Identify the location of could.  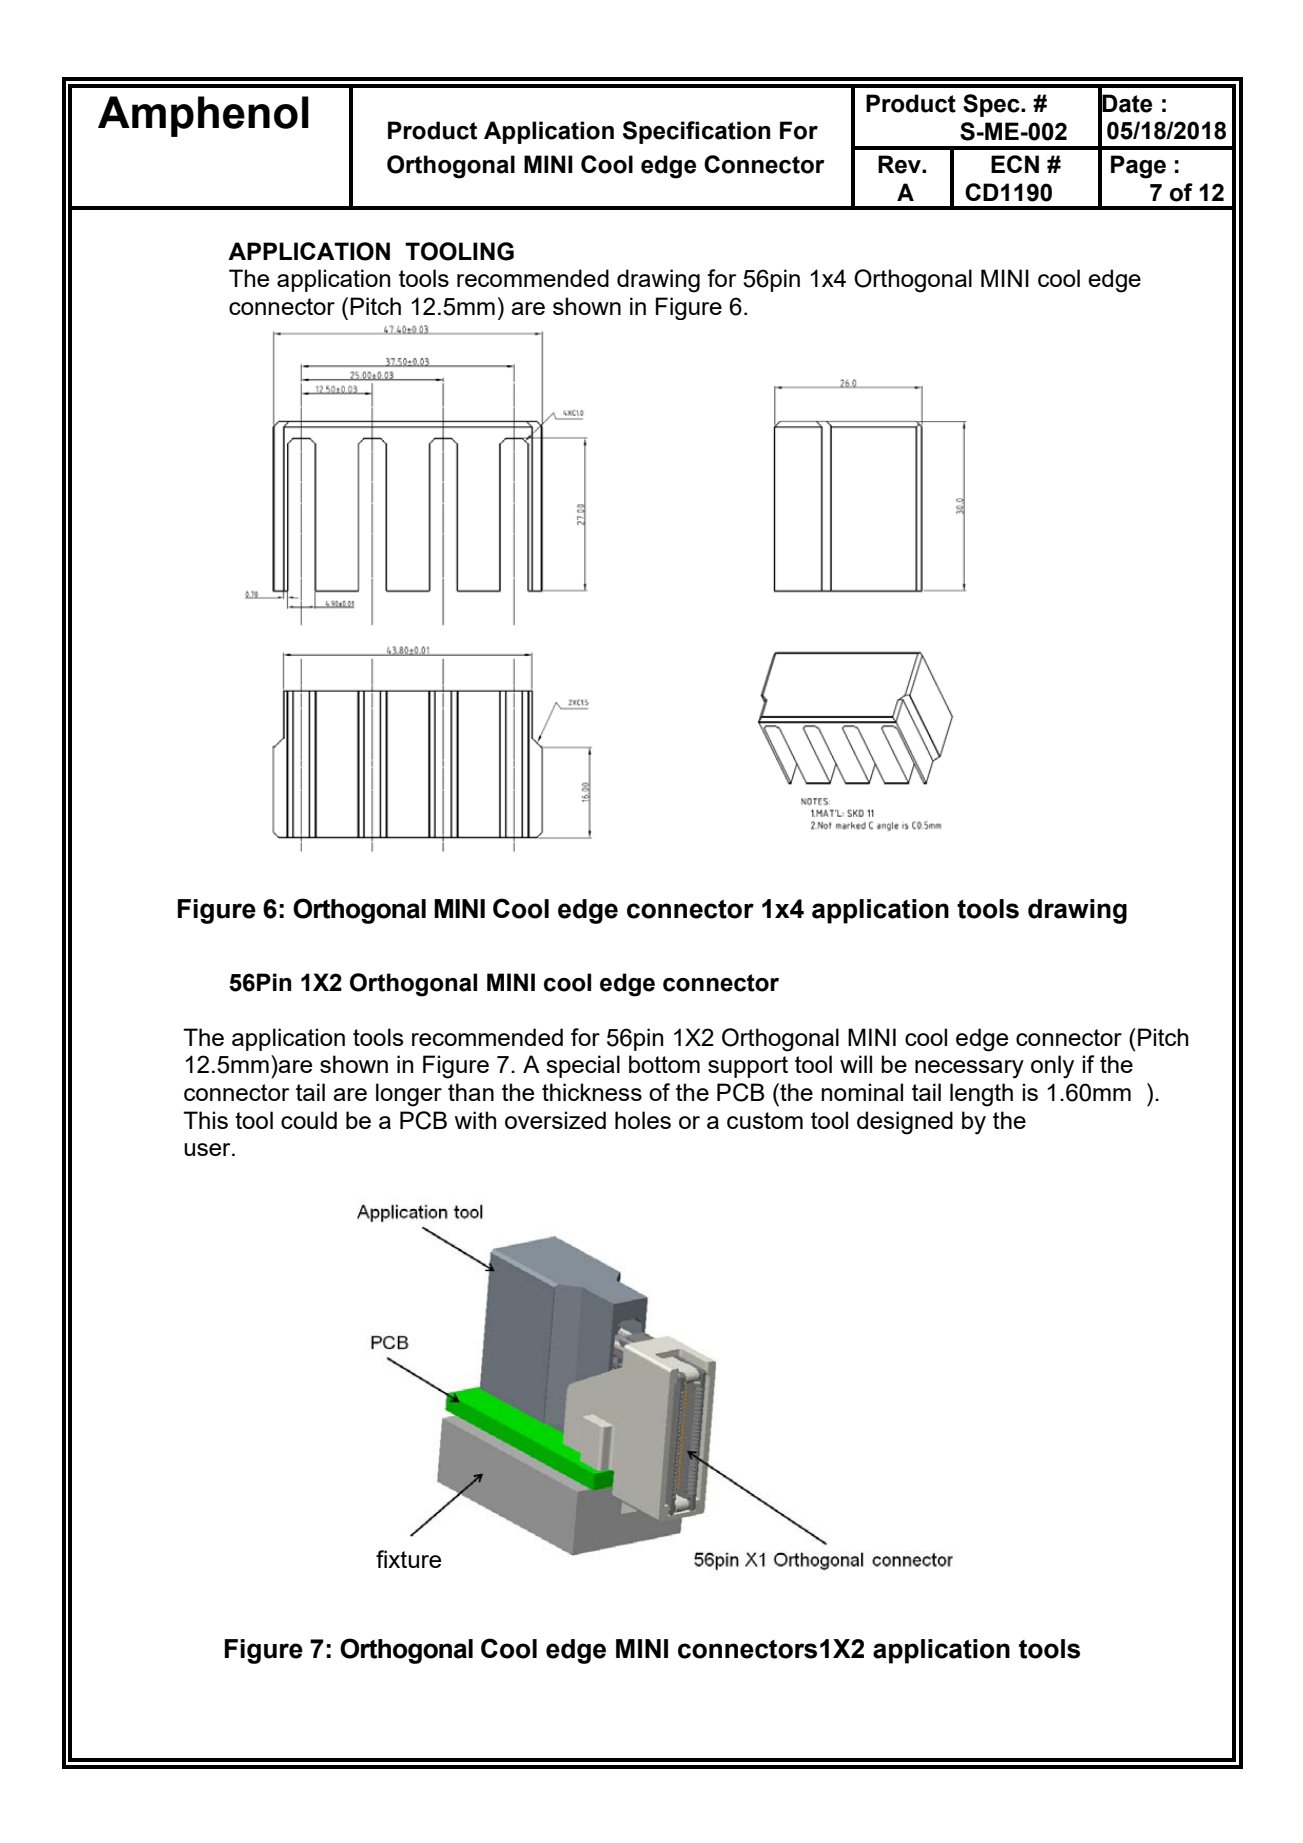
(309, 1120).
